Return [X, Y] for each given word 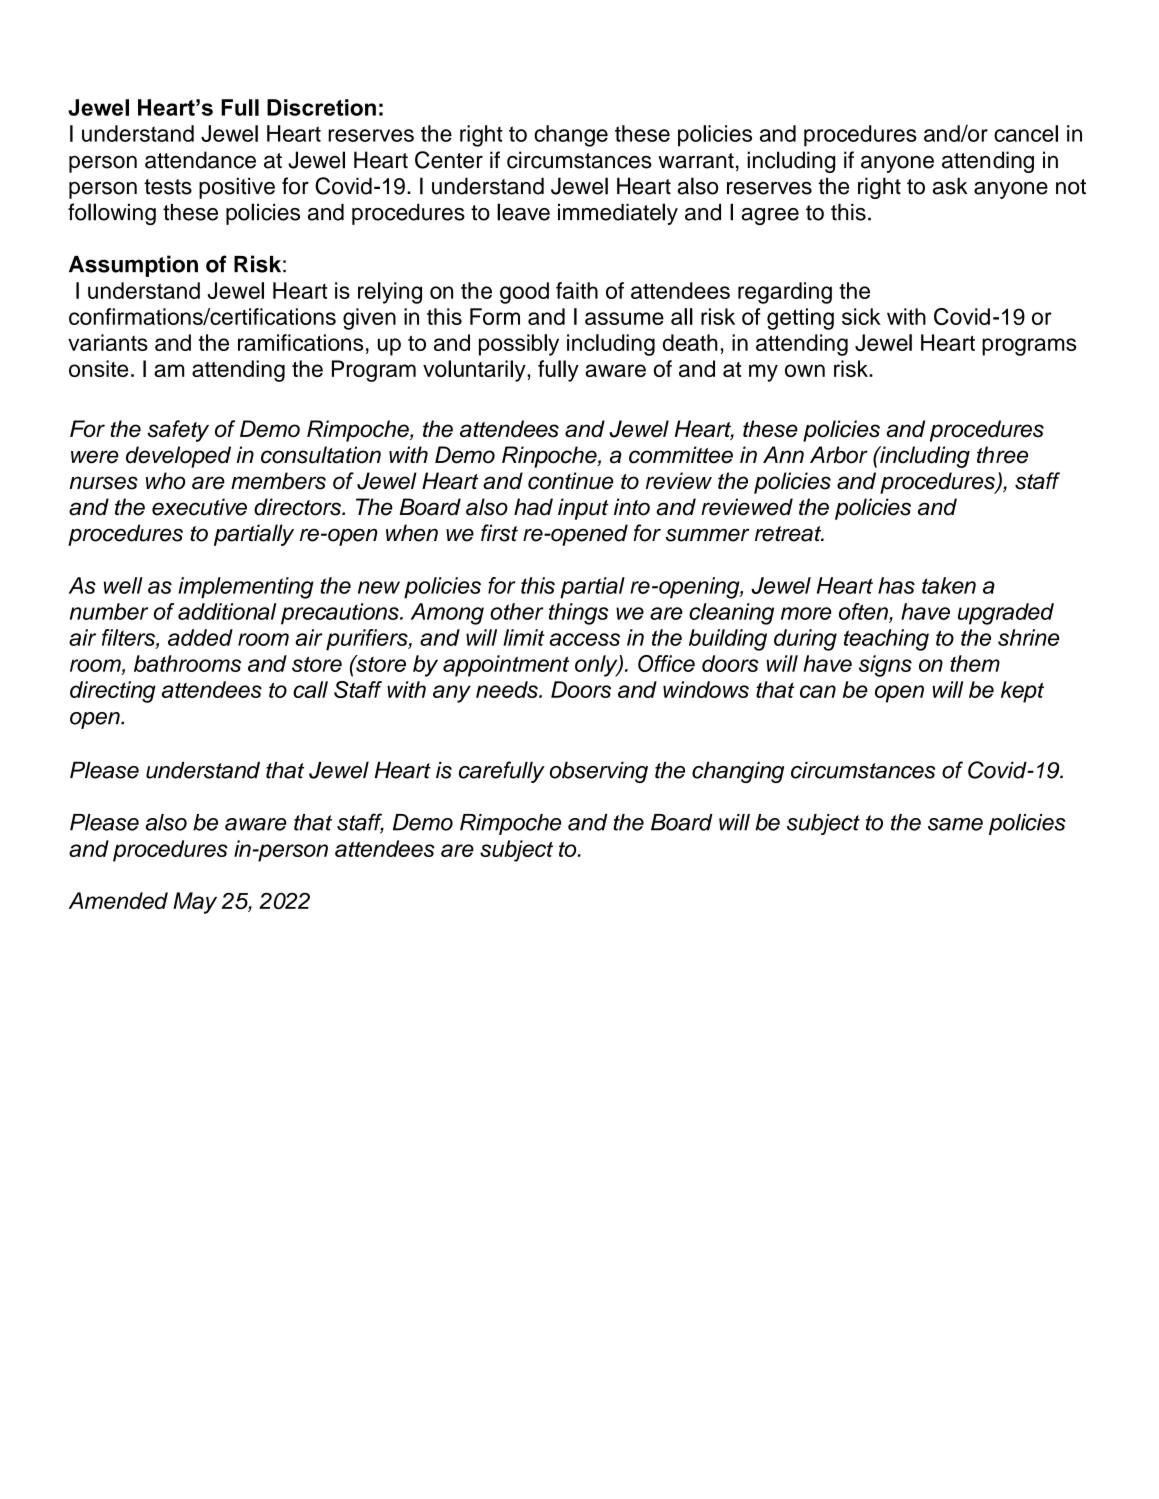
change [571, 136]
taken [949, 585]
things [578, 614]
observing [599, 772]
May [195, 903]
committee [681, 455]
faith [577, 290]
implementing [246, 588]
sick [861, 316]
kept [1022, 692]
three [1002, 455]
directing [113, 692]
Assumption [133, 266]
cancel [1026, 133]
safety [178, 431]
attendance [200, 160]
